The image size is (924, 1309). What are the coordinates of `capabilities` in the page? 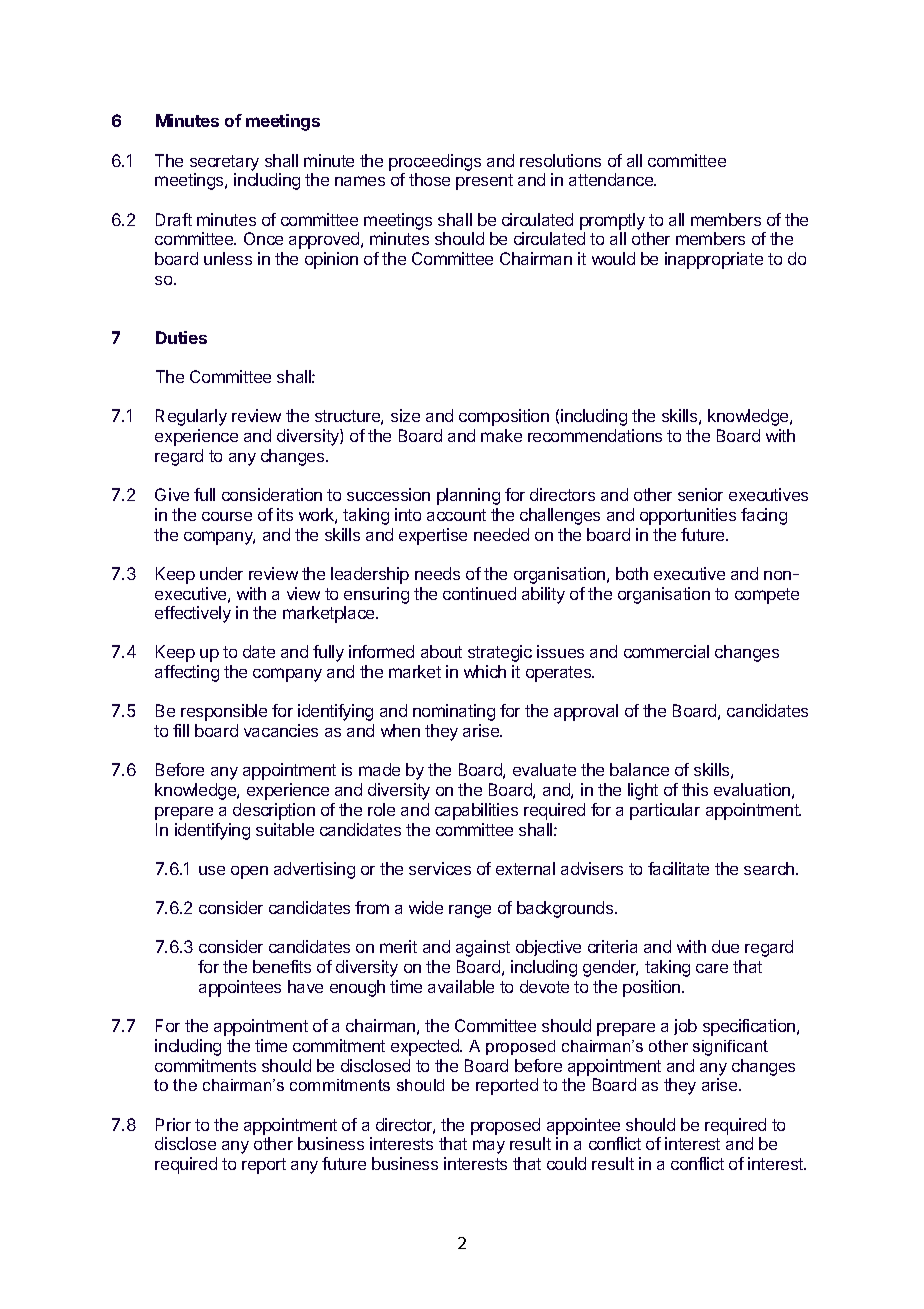 It's located at (476, 811).
